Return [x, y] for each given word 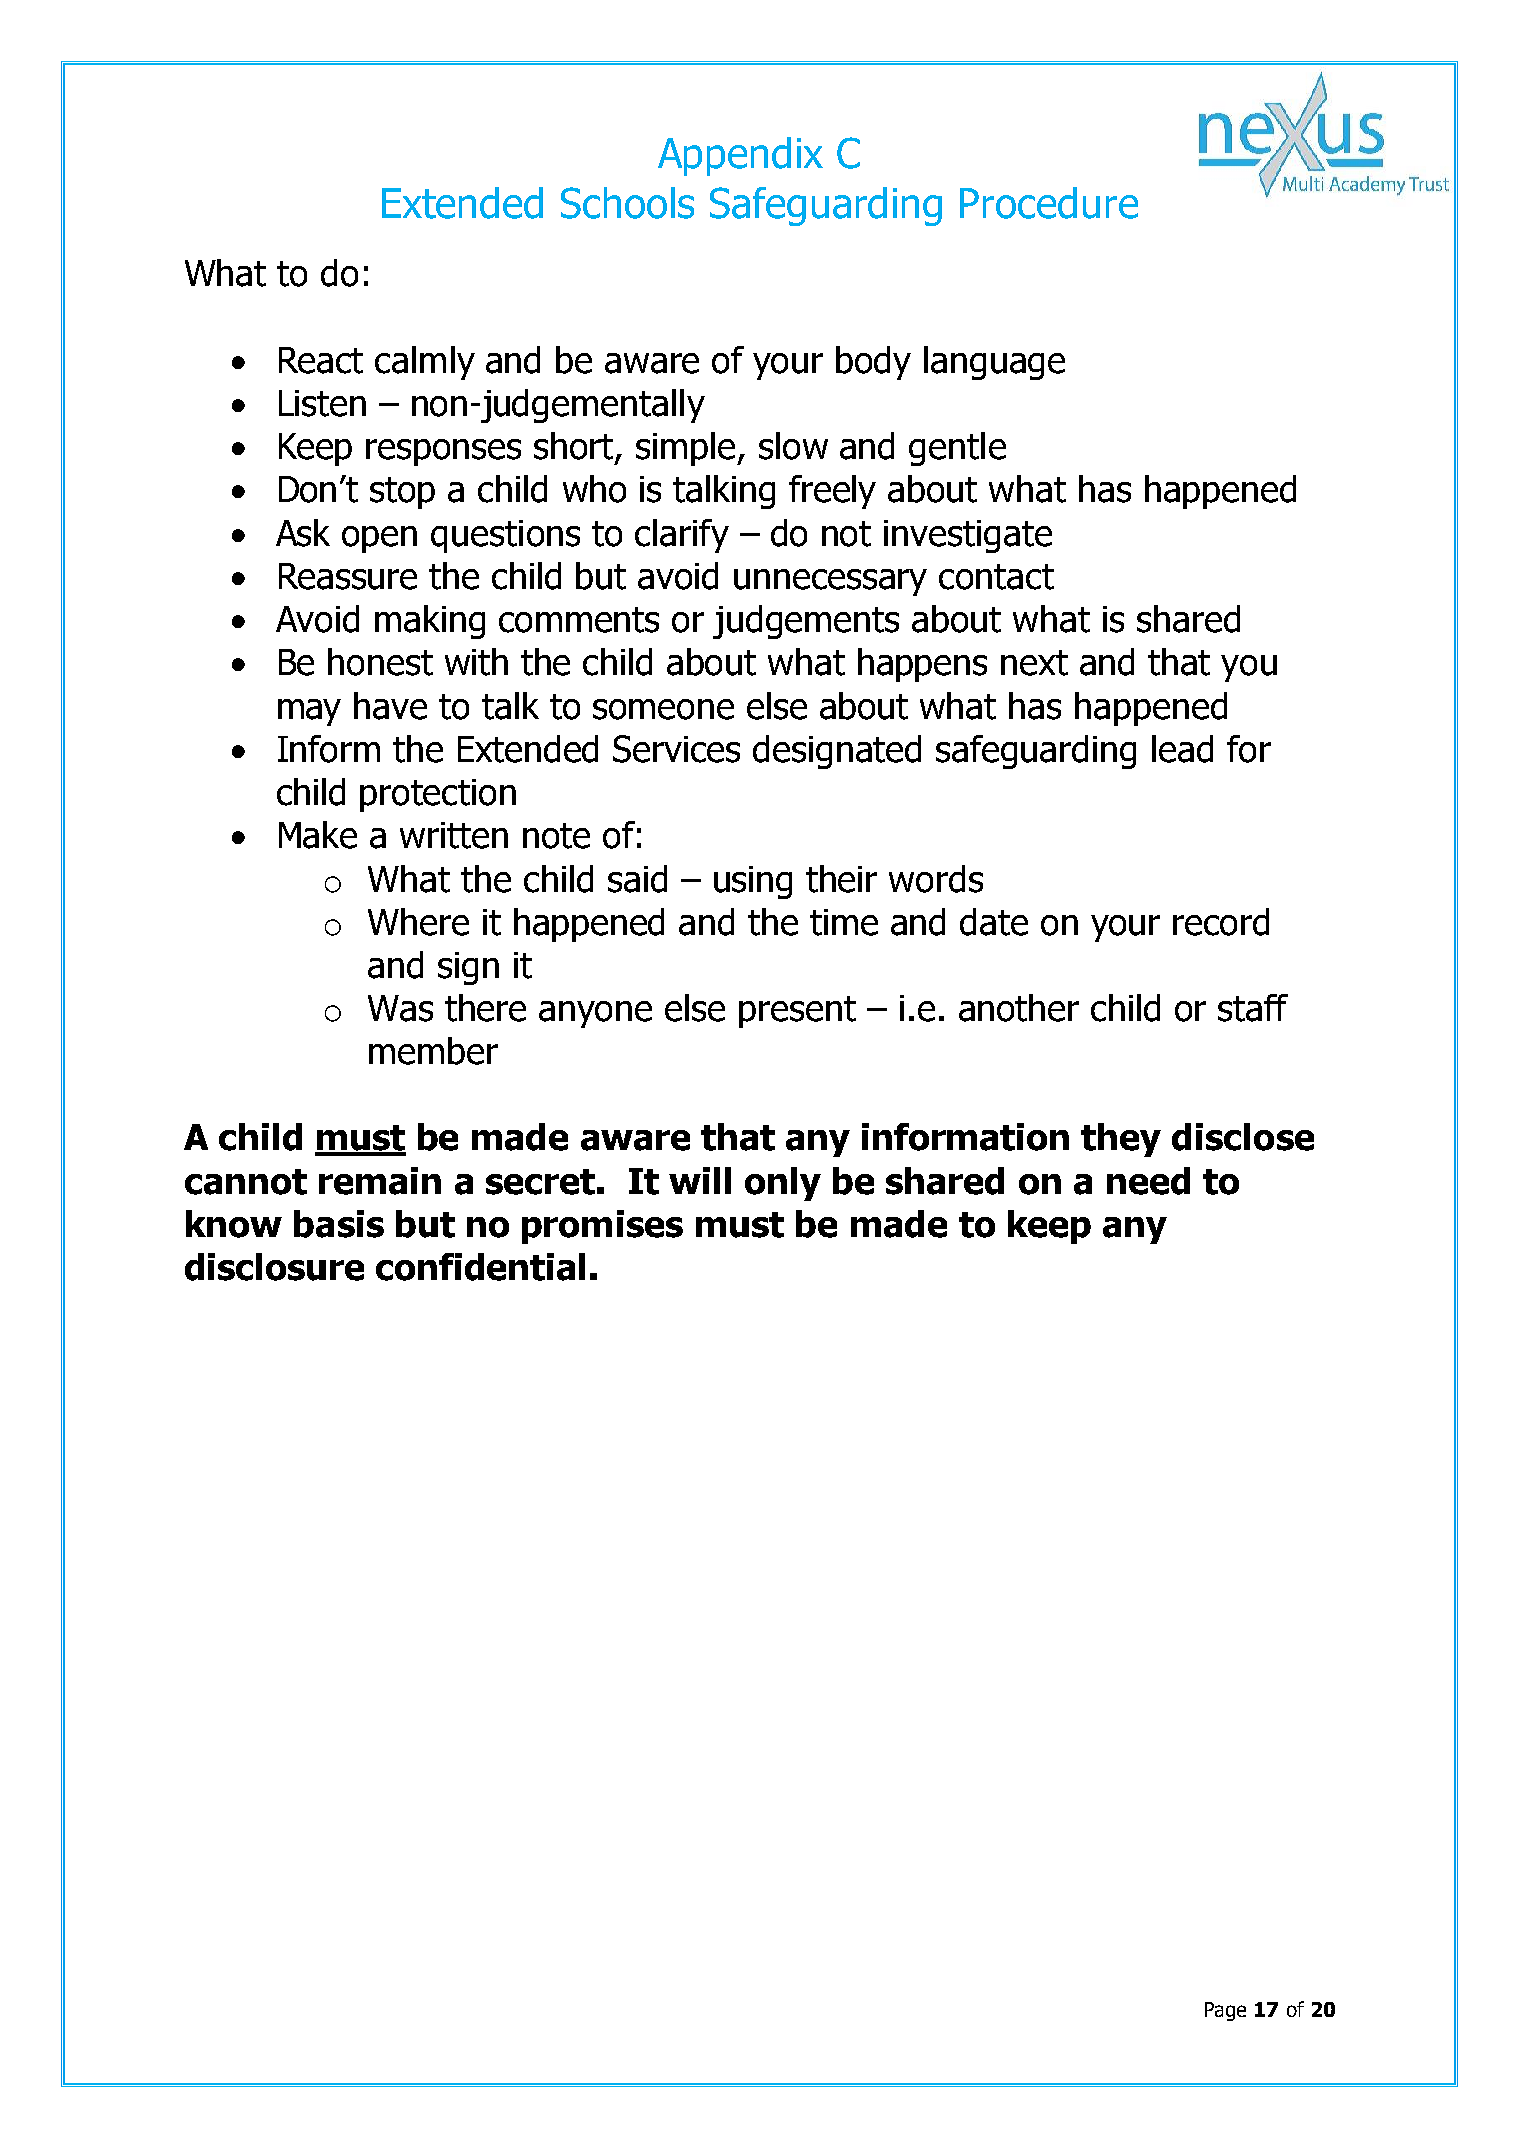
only [783, 1184]
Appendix [740, 156]
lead [1182, 749]
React [321, 360]
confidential [480, 1267]
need [1148, 1181]
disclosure [274, 1267]
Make [318, 835]
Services [676, 749]
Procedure [1049, 203]
